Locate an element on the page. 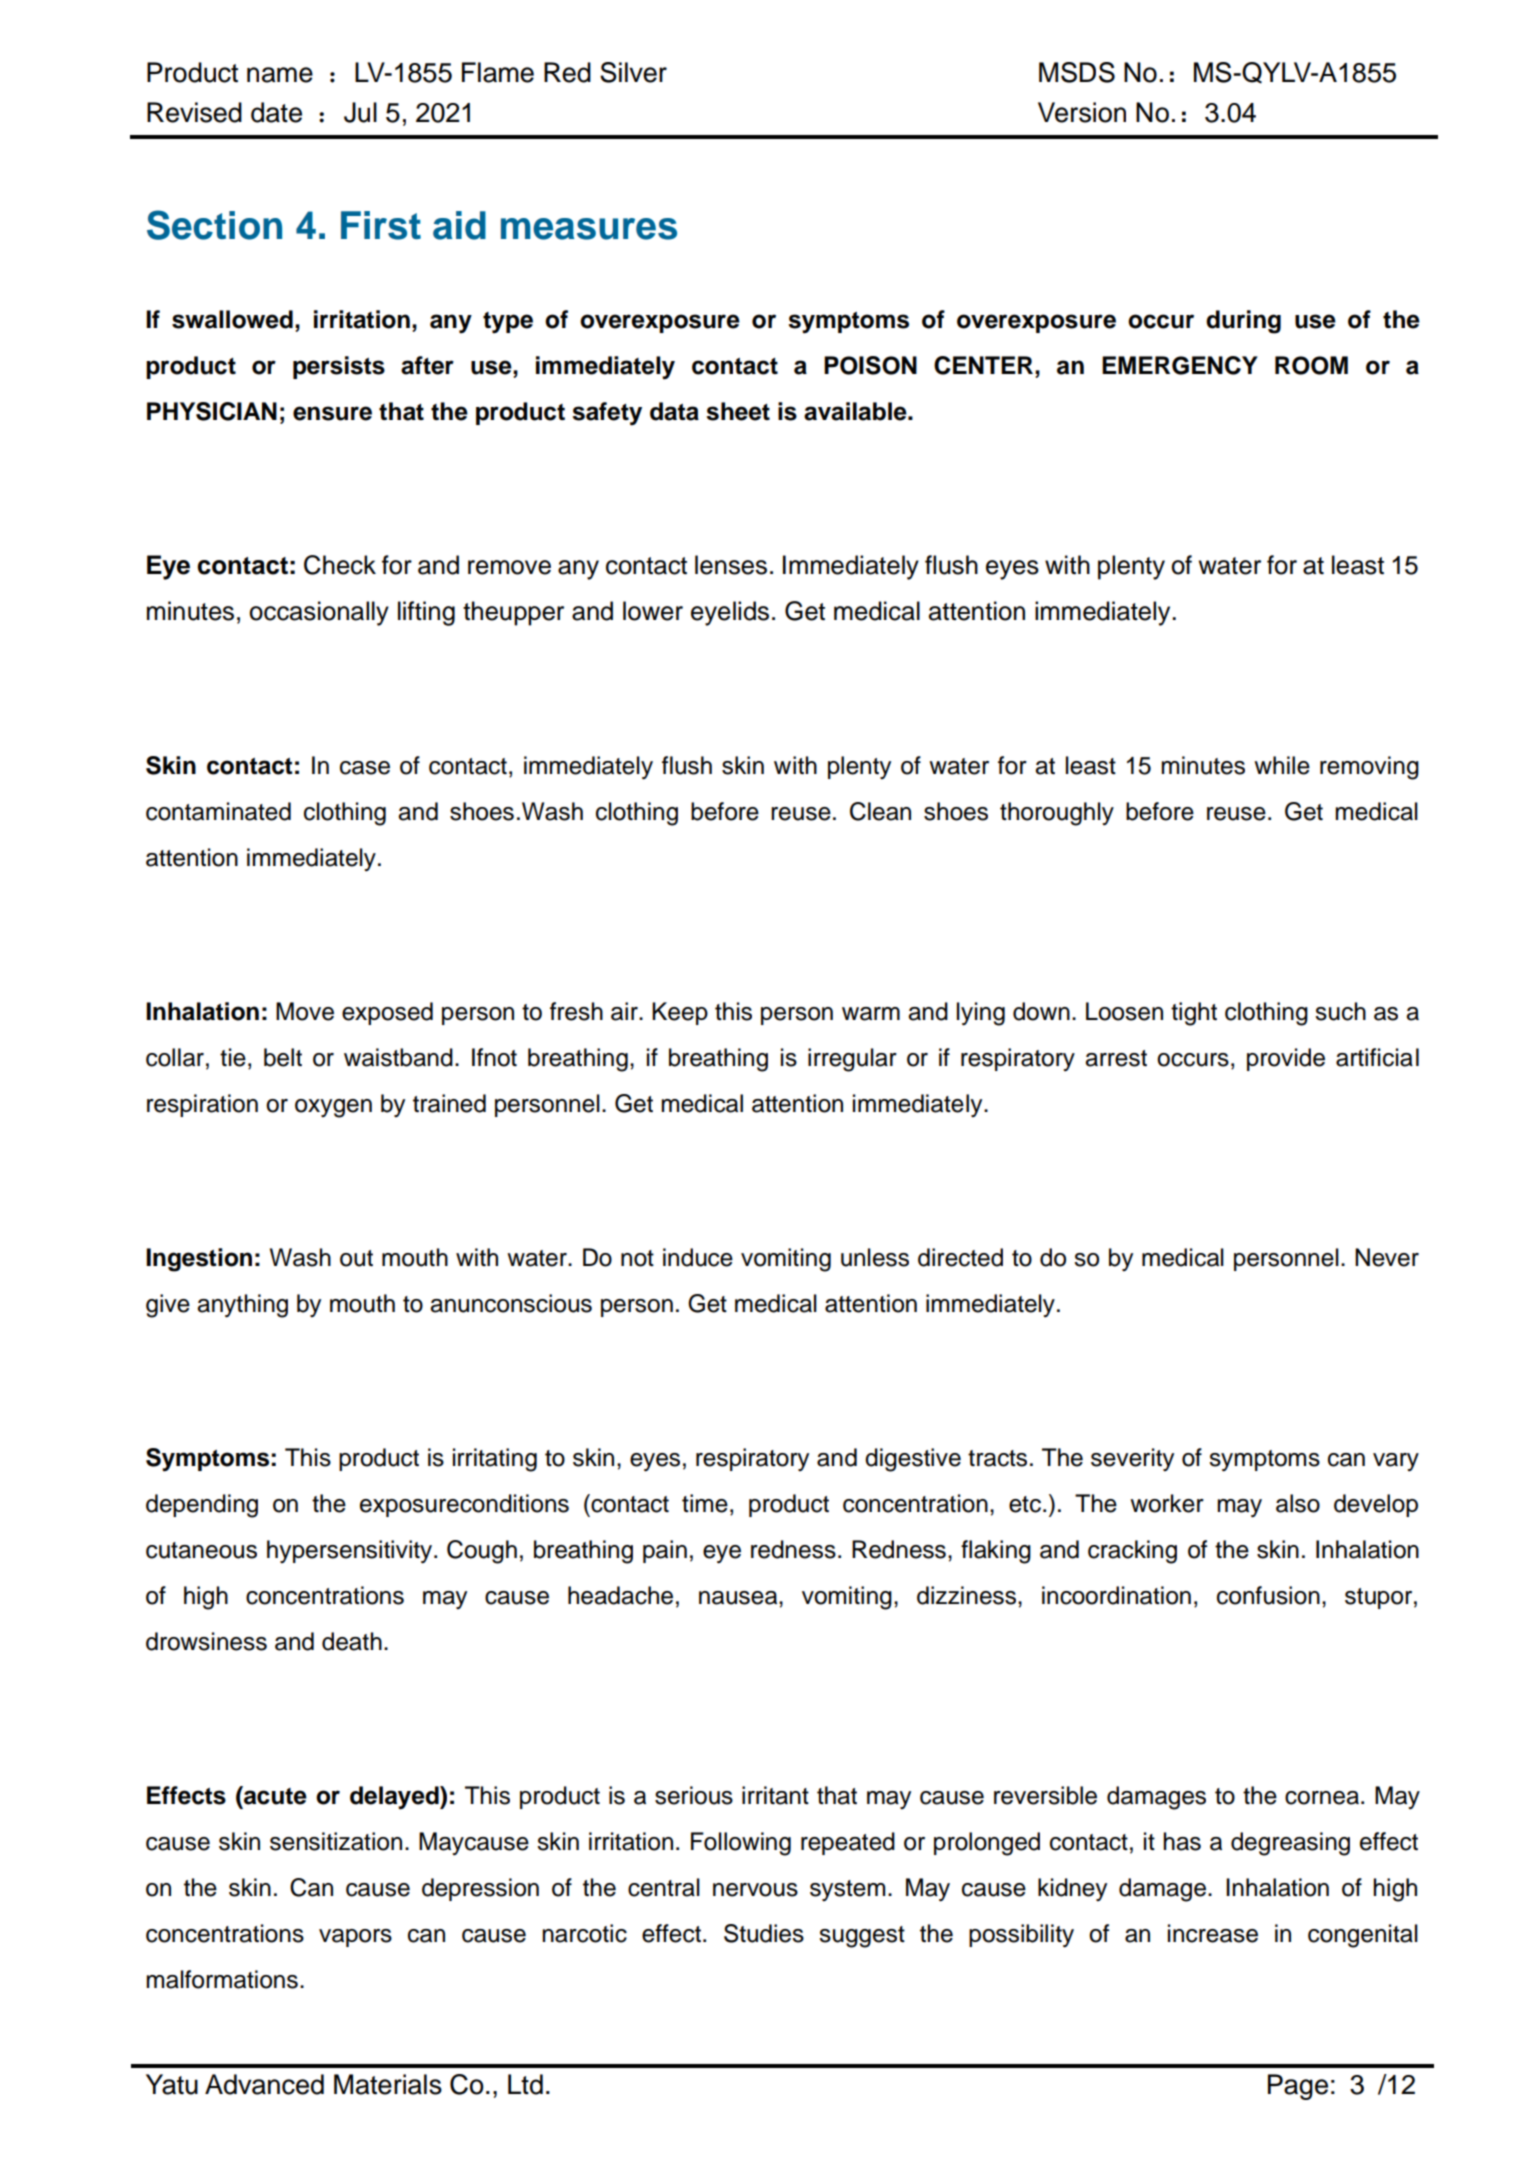 This image has height=2163, width=1529. irregular is located at coordinates (852, 1060).
